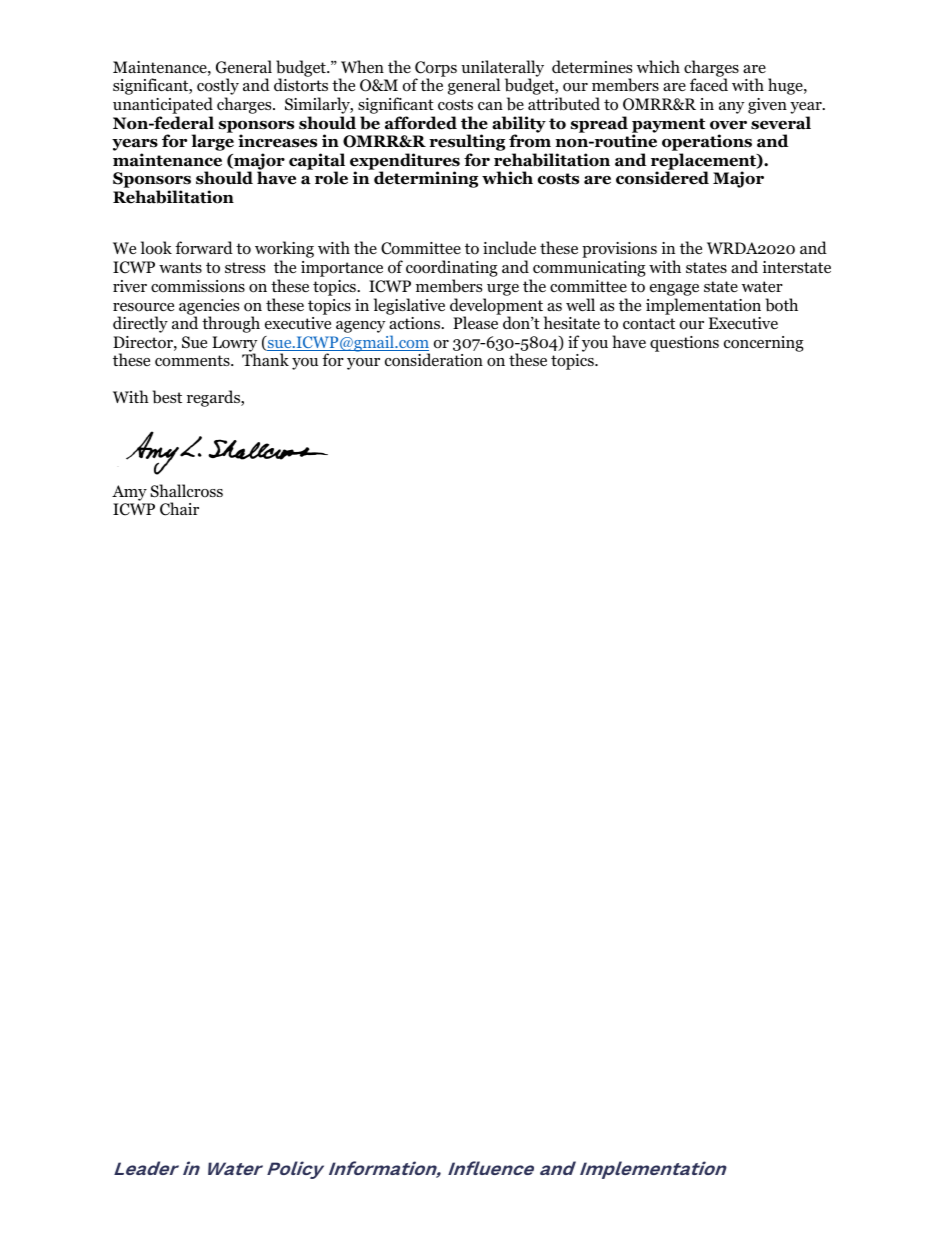  What do you see at coordinates (363, 364) in the image?
I see `your` at bounding box center [363, 364].
